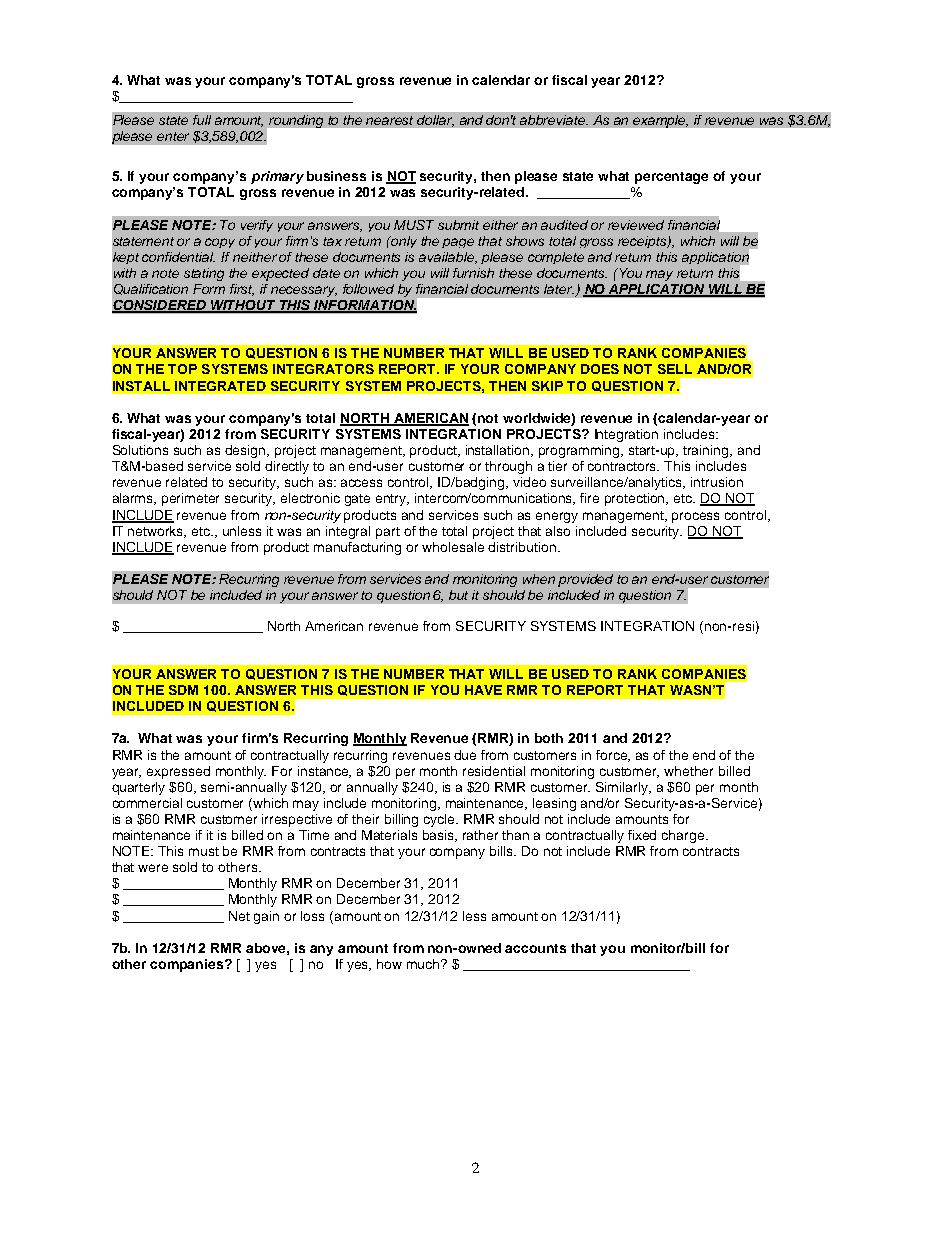  I want to click on gain, so click(266, 917).
